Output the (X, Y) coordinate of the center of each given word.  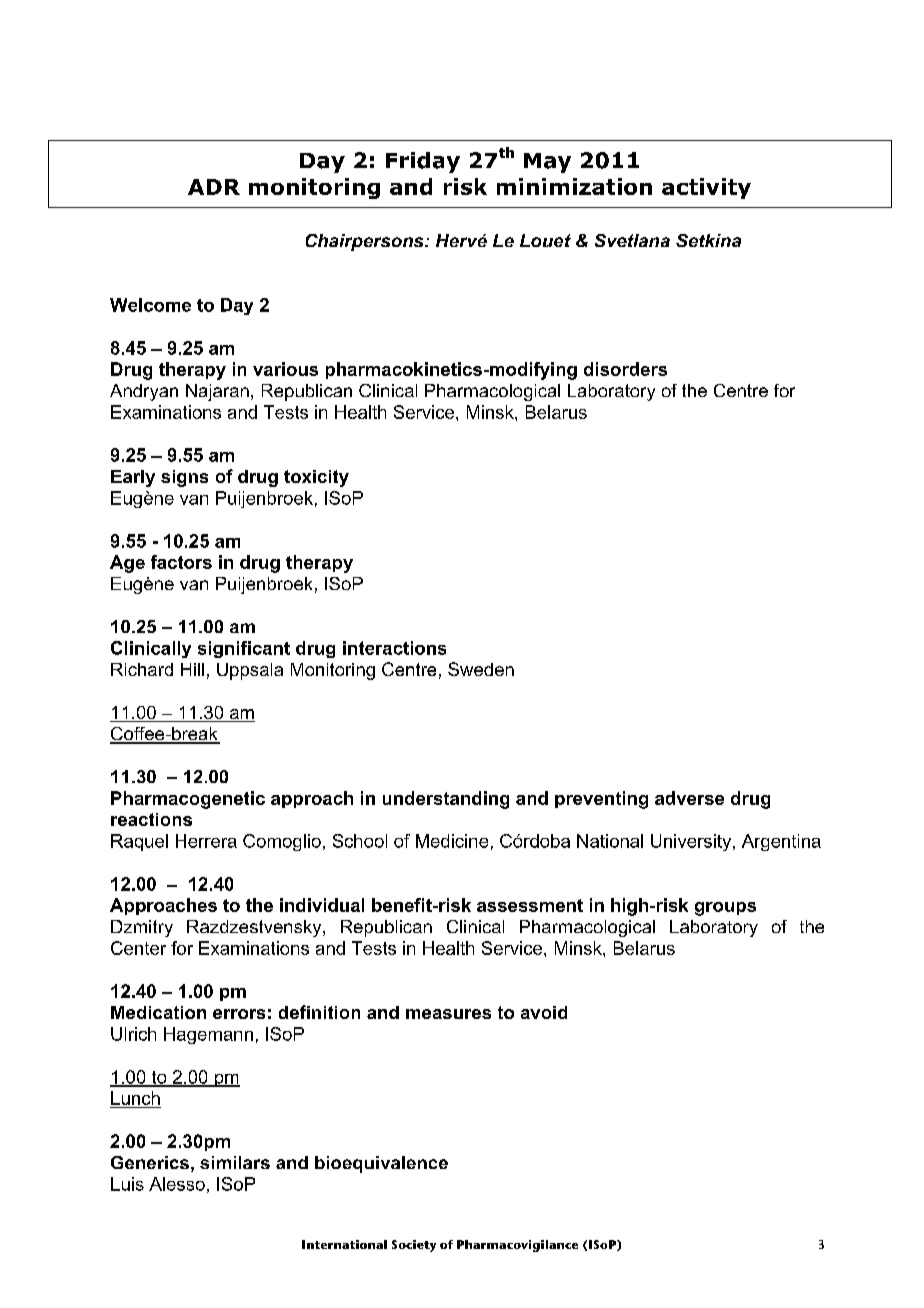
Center (138, 948)
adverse (689, 798)
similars (235, 1162)
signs (184, 478)
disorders (625, 369)
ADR (214, 187)
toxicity (316, 478)
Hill (192, 669)
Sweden (481, 669)
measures (448, 1014)
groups (725, 909)
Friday (423, 162)
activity (706, 188)
